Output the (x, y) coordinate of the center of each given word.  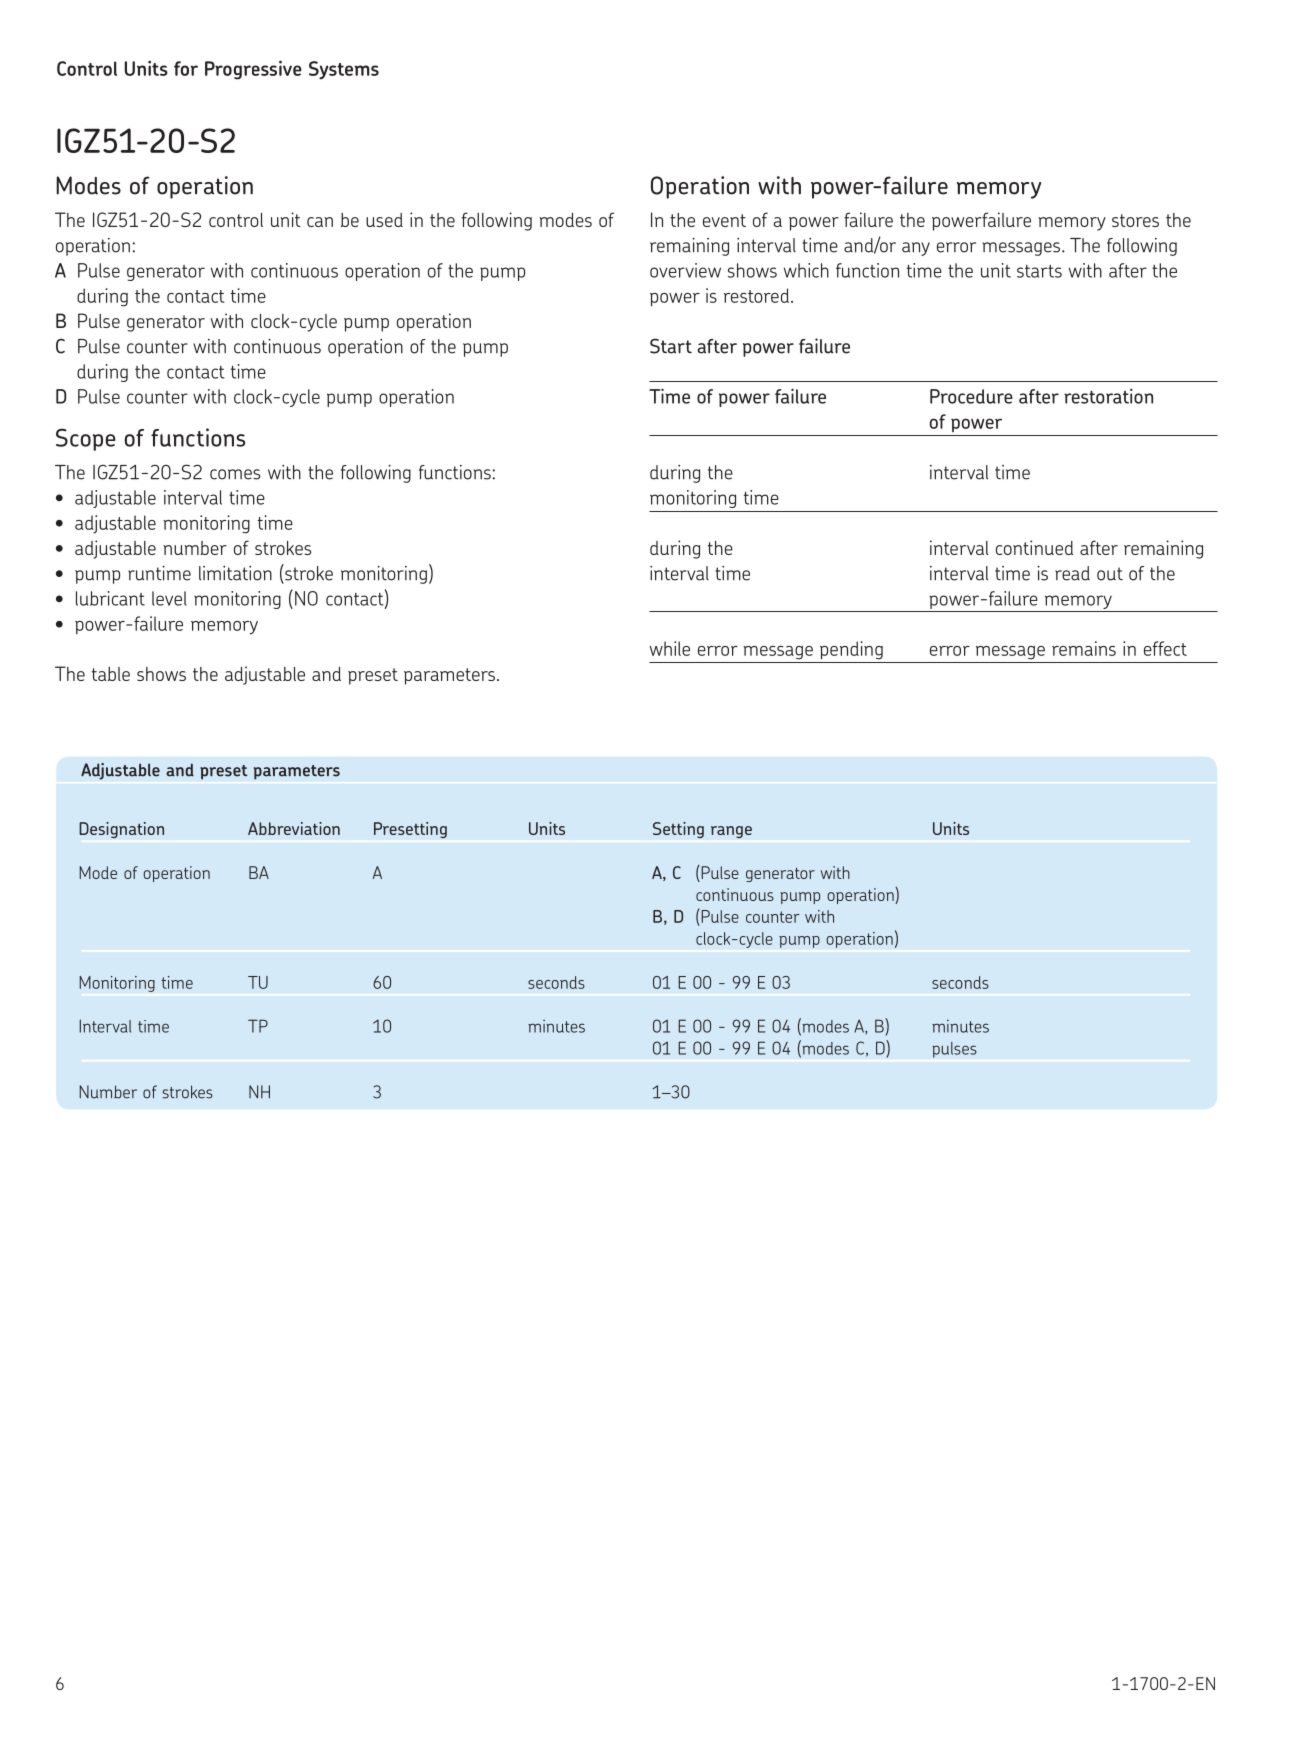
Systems (344, 70)
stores (1135, 220)
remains (1084, 648)
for (186, 68)
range (731, 832)
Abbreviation (294, 828)
